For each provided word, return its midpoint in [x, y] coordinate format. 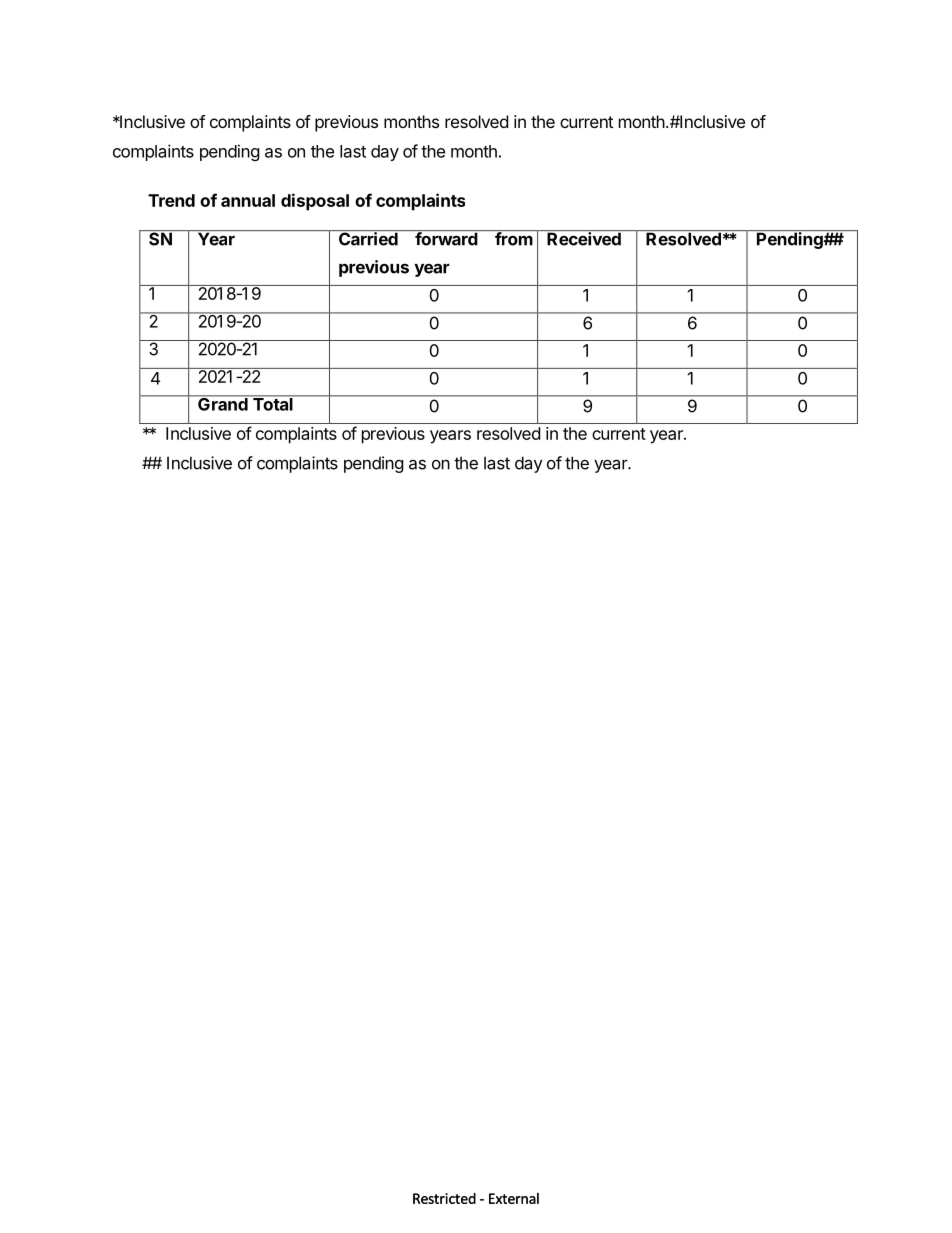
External [514, 1198]
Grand [223, 403]
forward [446, 238]
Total [273, 403]
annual [248, 200]
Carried [368, 238]
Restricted [444, 1198]
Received [584, 238]
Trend [171, 200]
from [514, 238]
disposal [315, 202]
